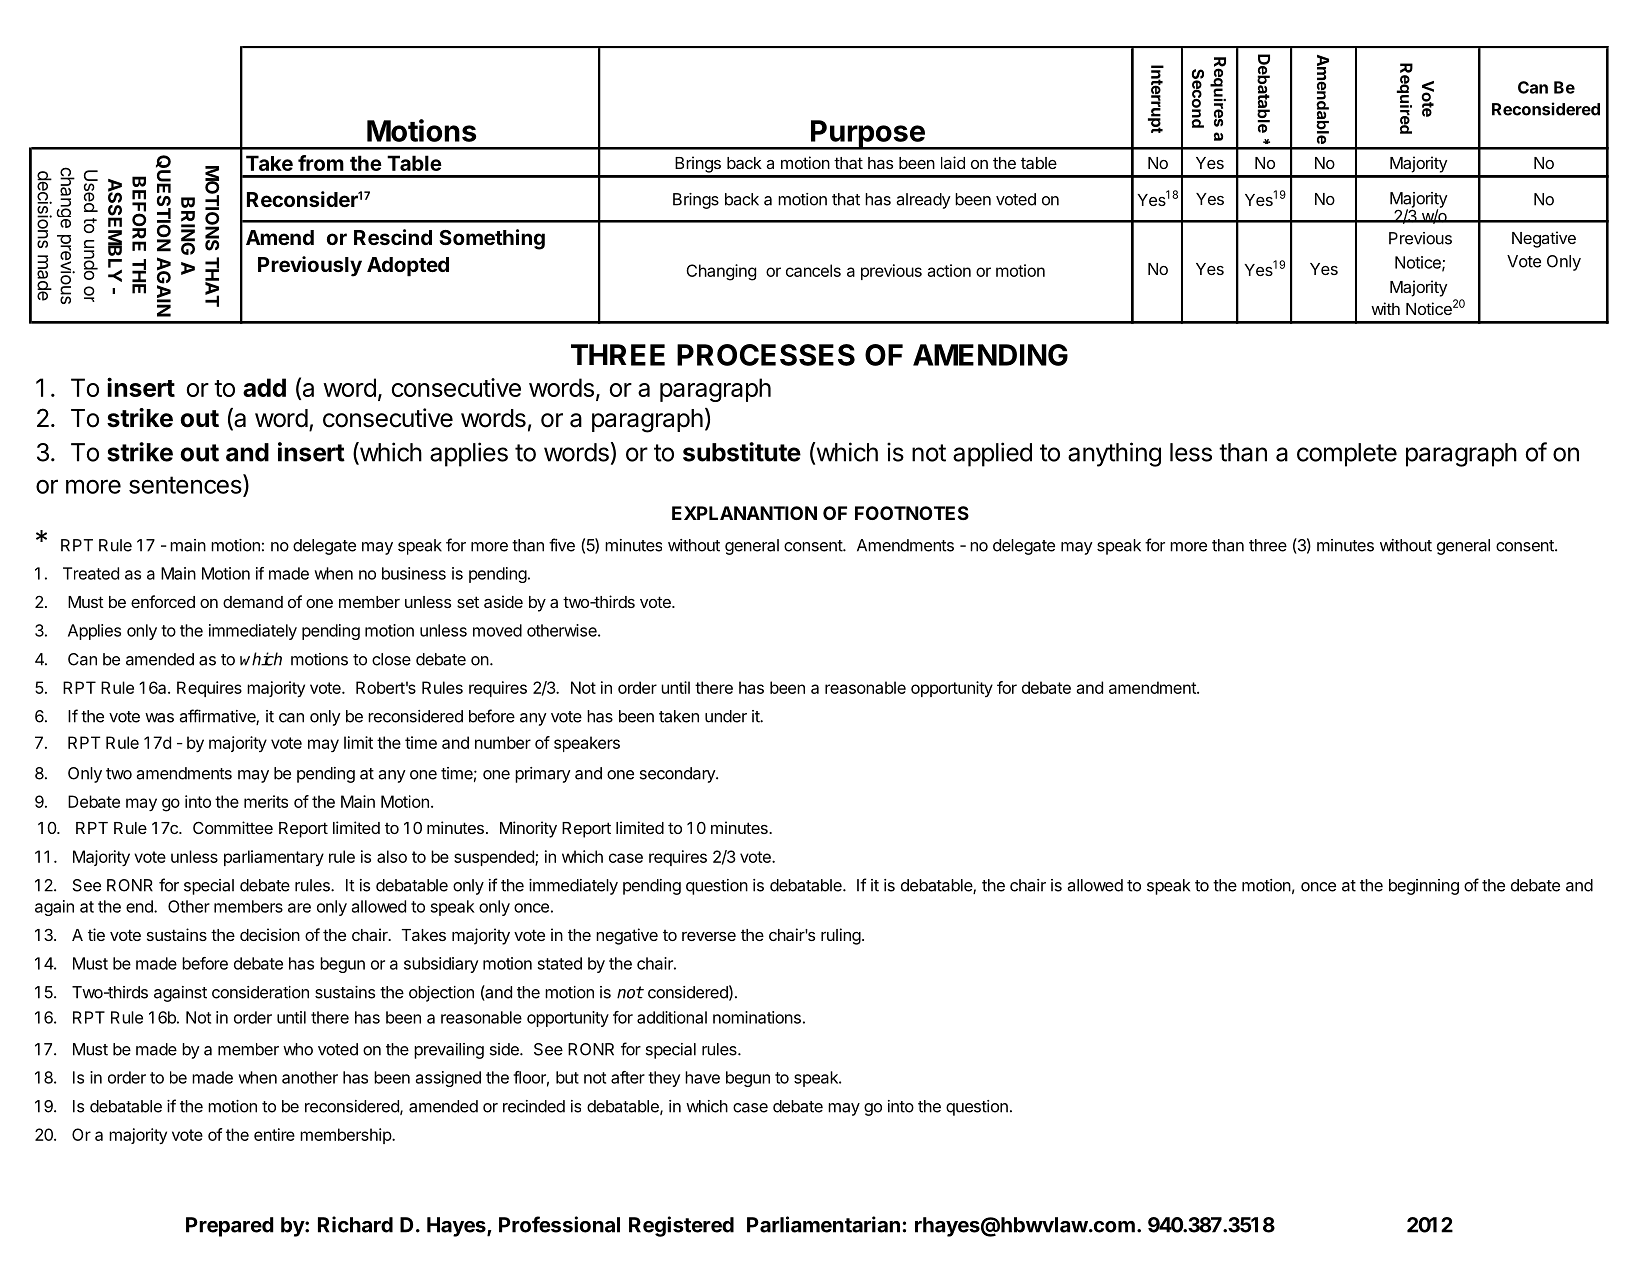 The width and height of the screenshot is (1639, 1267). I want to click on laid, so click(953, 162).
